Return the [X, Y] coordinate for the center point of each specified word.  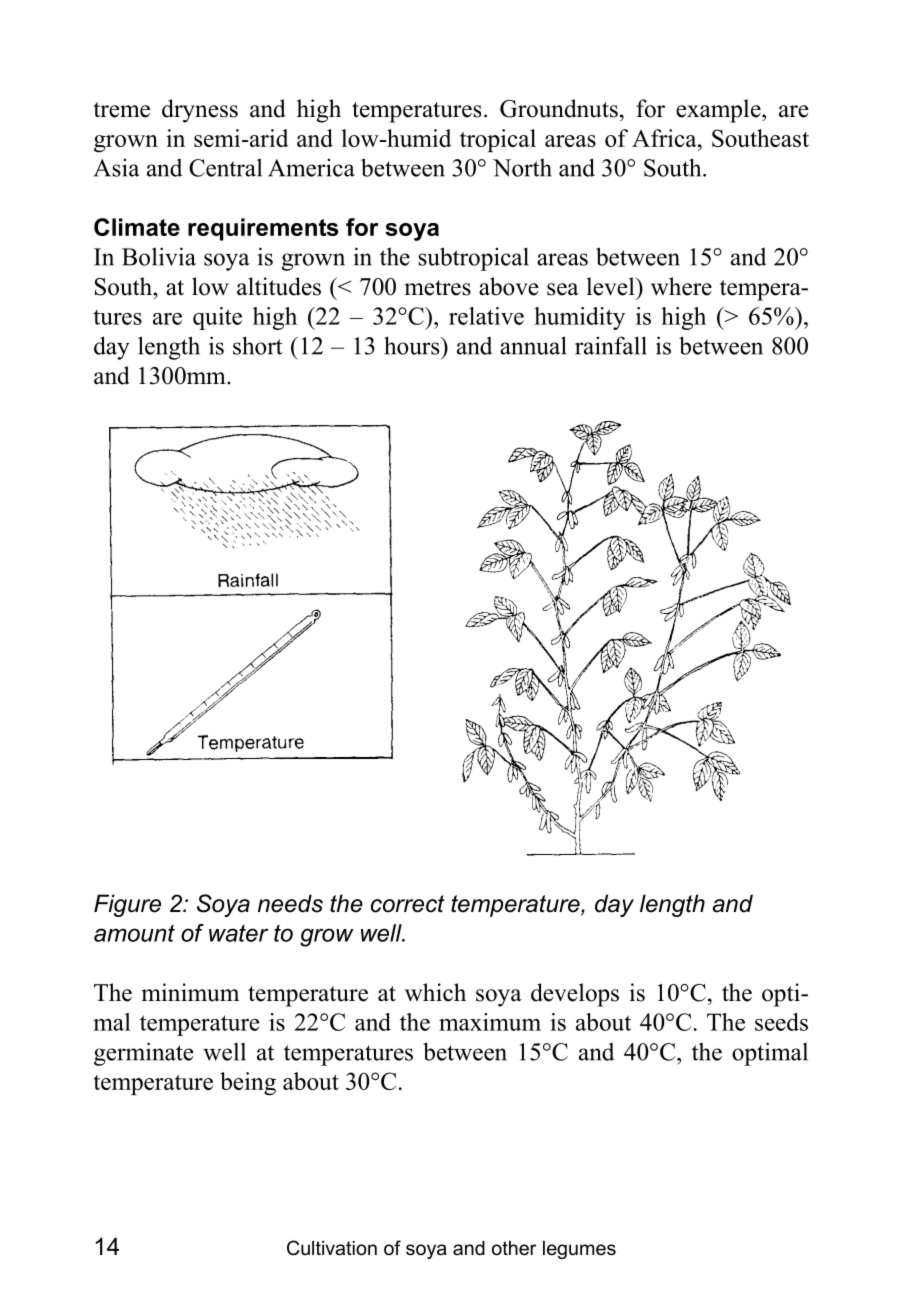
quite [217, 318]
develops [575, 995]
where [681, 286]
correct [408, 904]
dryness [200, 111]
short [258, 345]
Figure [127, 905]
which [435, 992]
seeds [781, 1022]
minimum [190, 992]
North [522, 167]
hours [413, 345]
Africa [665, 138]
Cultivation [332, 1248]
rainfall [611, 345]
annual [533, 345]
